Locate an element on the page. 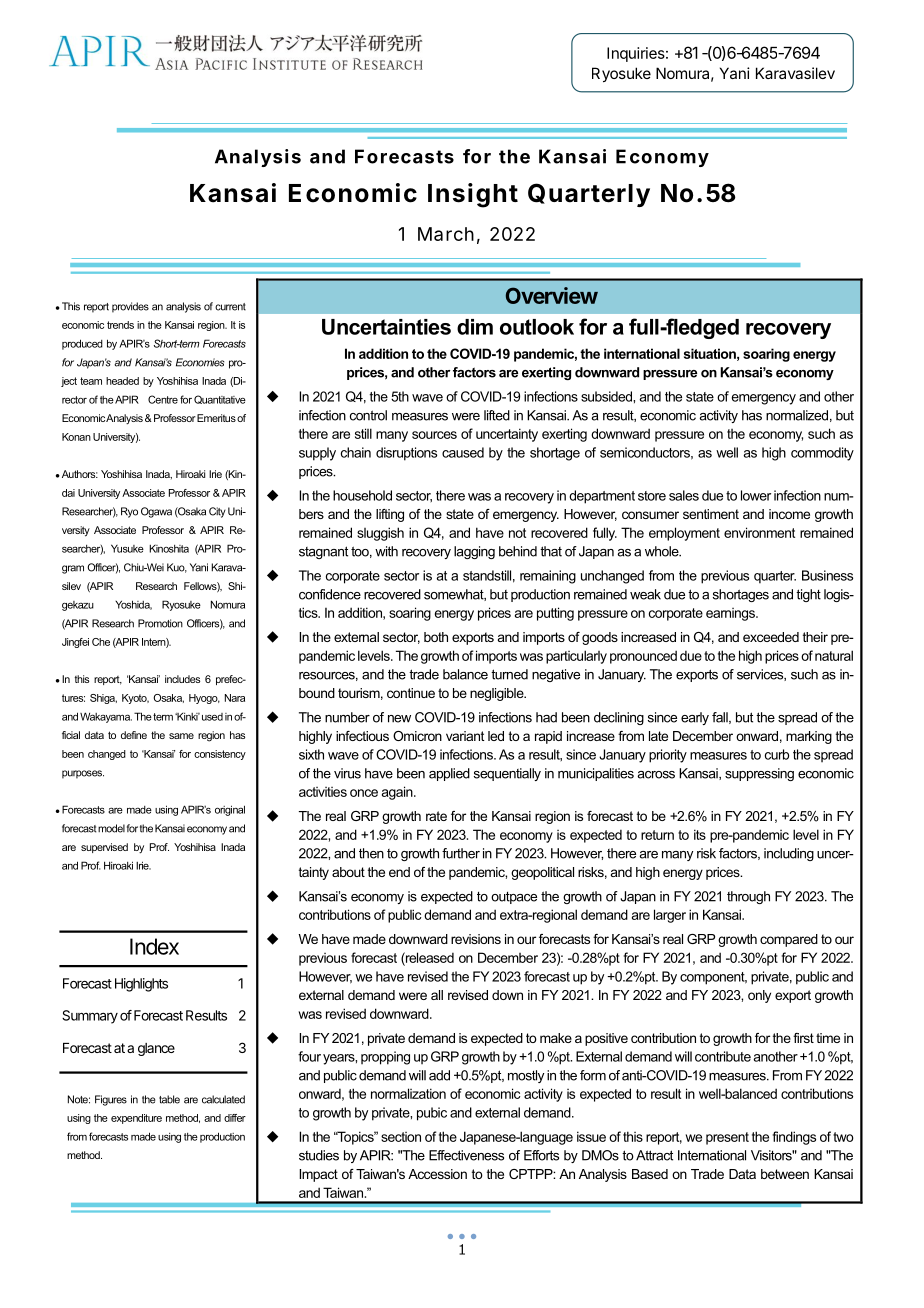 This document has height=1308, width=924. Index is located at coordinates (154, 946).
